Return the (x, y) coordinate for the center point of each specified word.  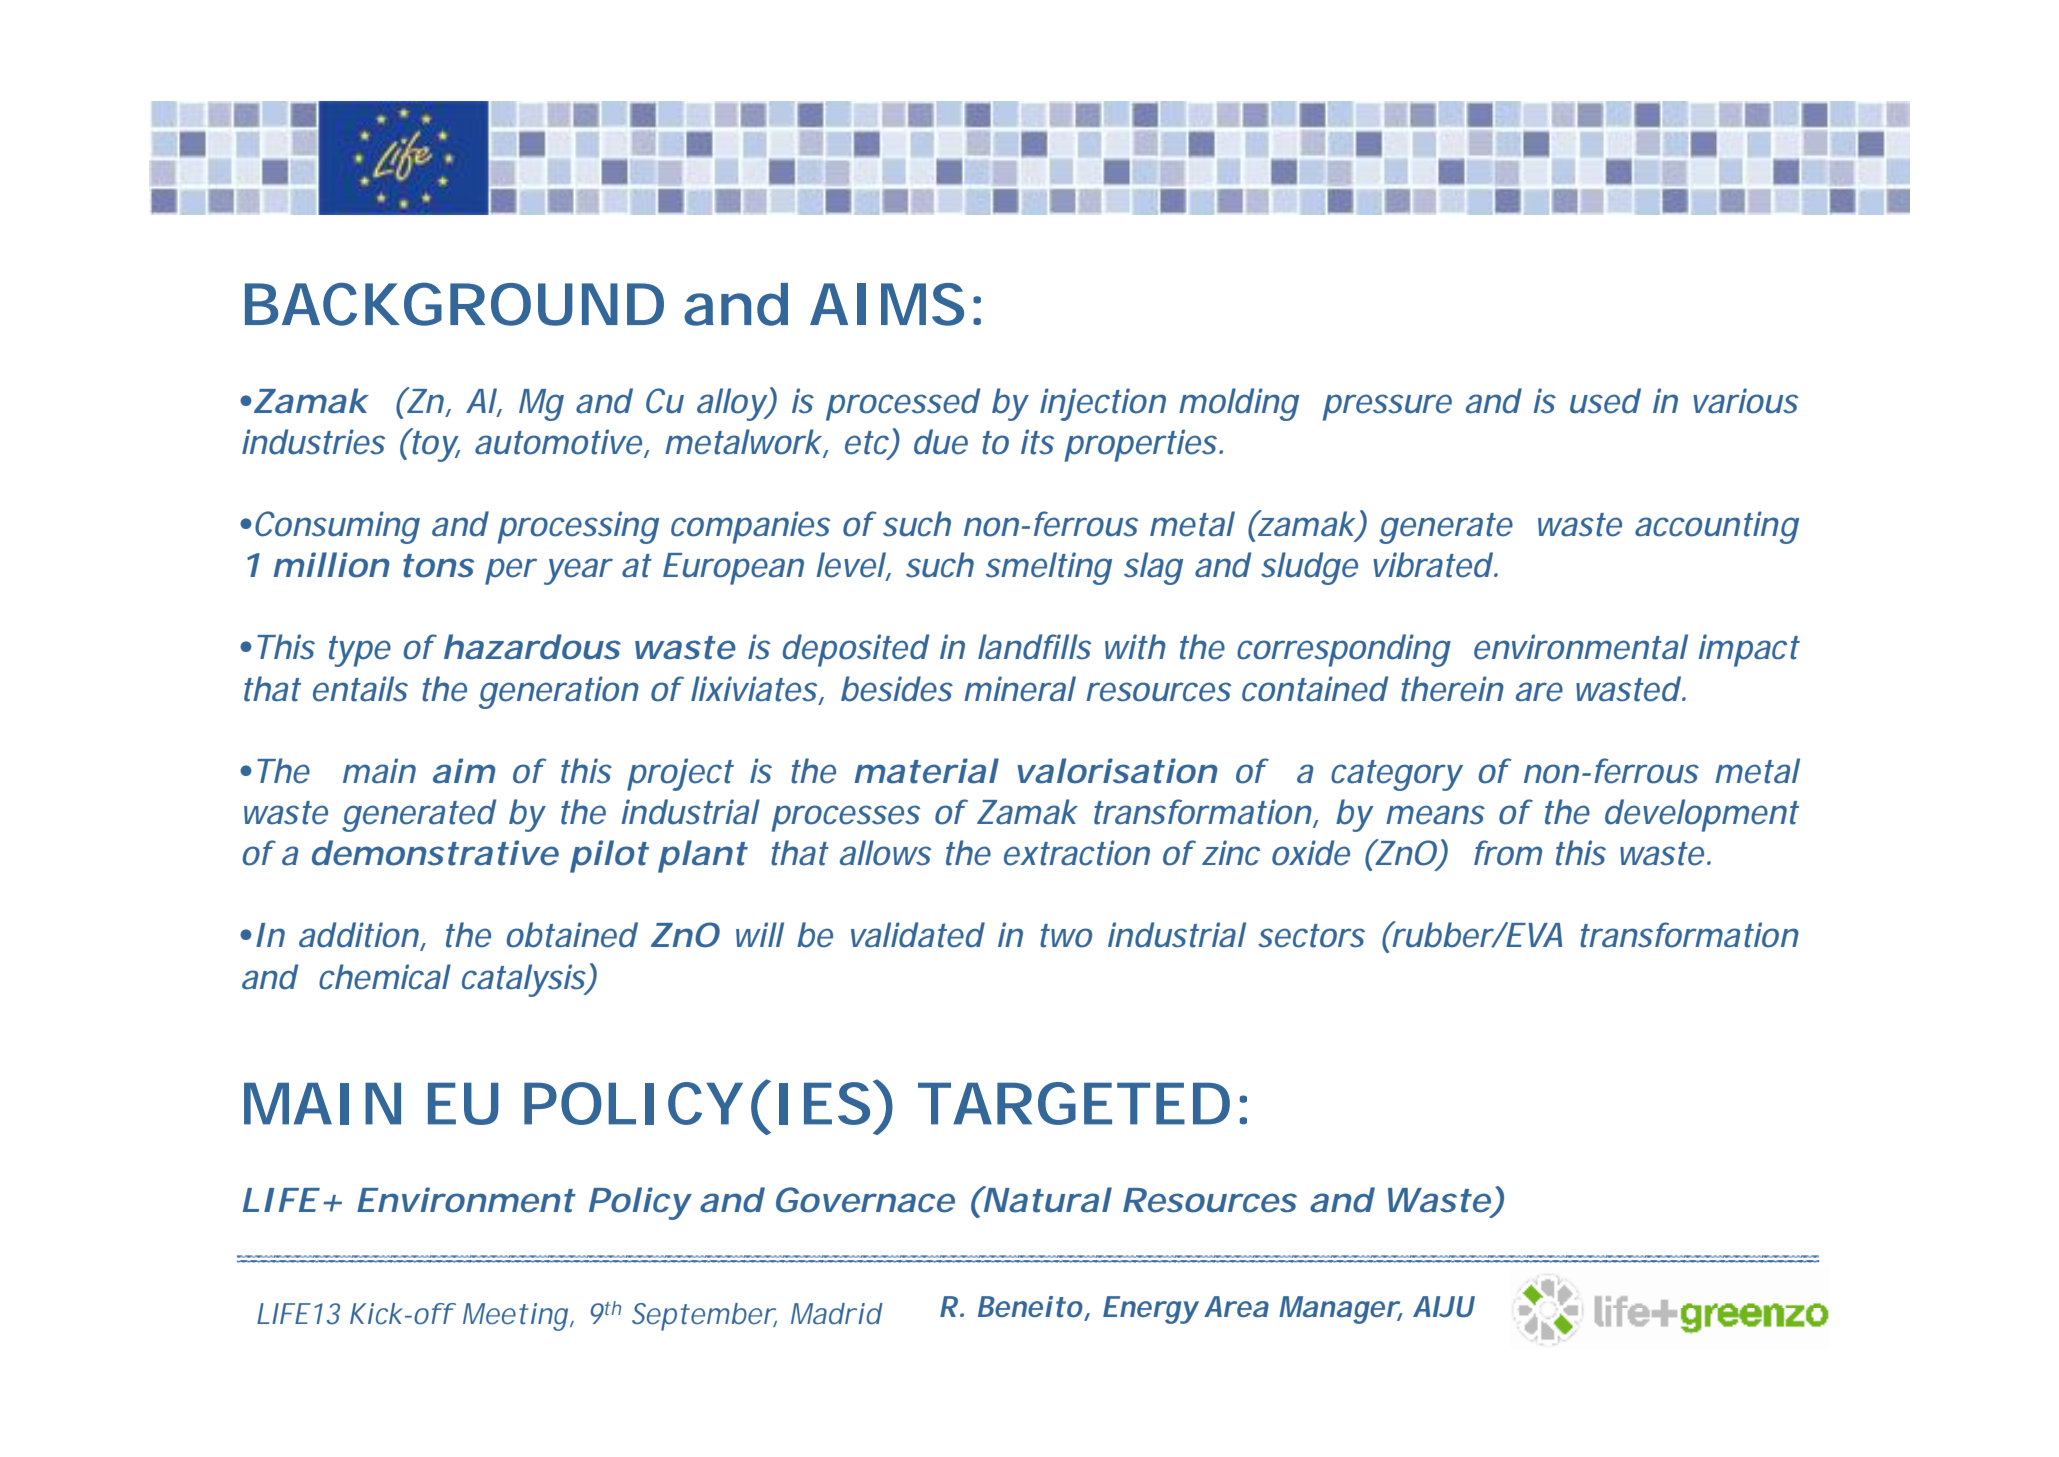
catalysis (525, 980)
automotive (558, 442)
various (1745, 401)
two (1066, 936)
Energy (1150, 1310)
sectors (1311, 936)
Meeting (515, 1317)
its (1037, 442)
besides (897, 689)
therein (1452, 689)
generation (559, 692)
